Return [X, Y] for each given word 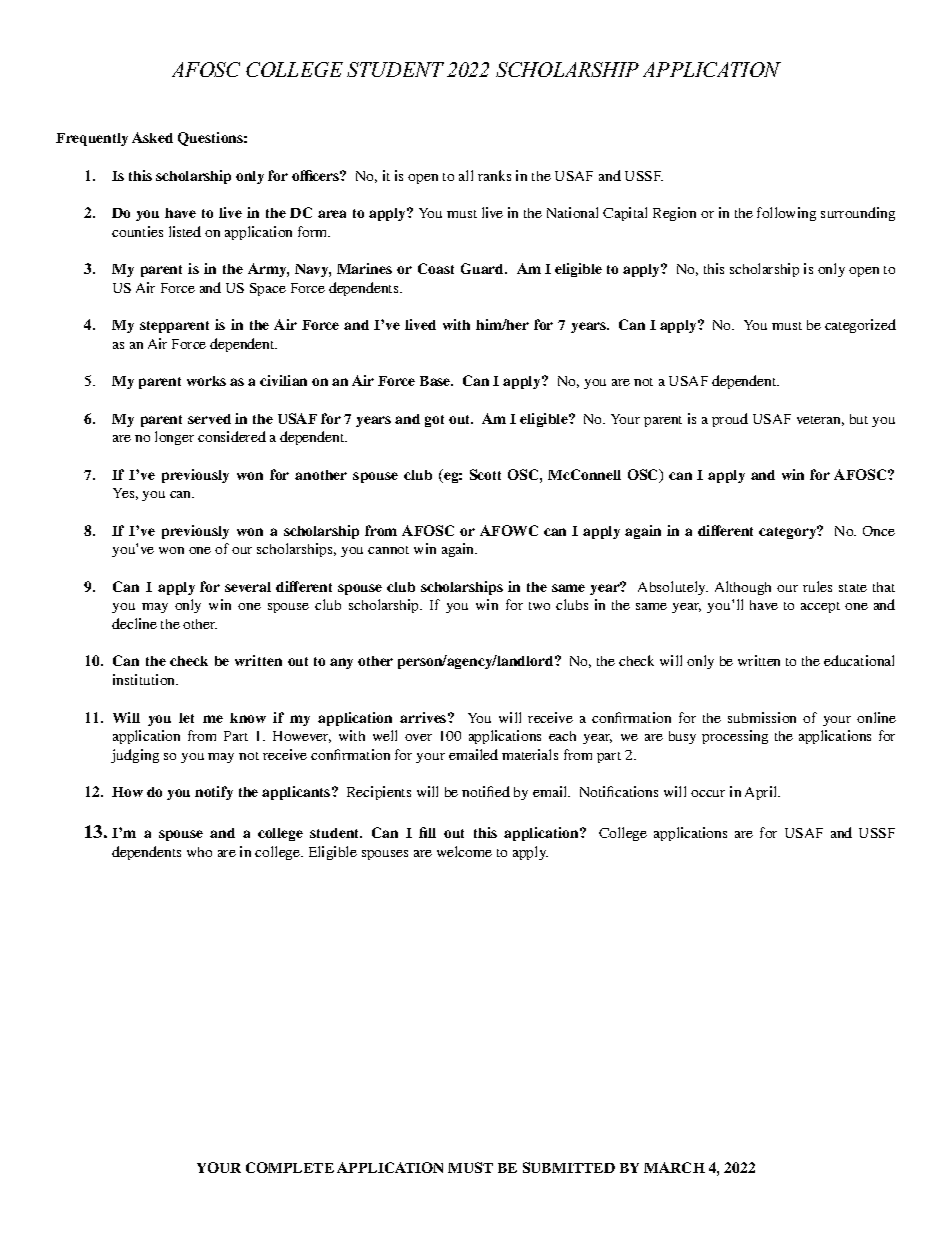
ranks [494, 175]
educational [859, 660]
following [786, 214]
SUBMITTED [569, 1167]
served [209, 419]
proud [730, 420]
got [434, 421]
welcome [464, 851]
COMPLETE [290, 1167]
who [199, 852]
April [762, 793]
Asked [152, 137]
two [539, 606]
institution [145, 679]
